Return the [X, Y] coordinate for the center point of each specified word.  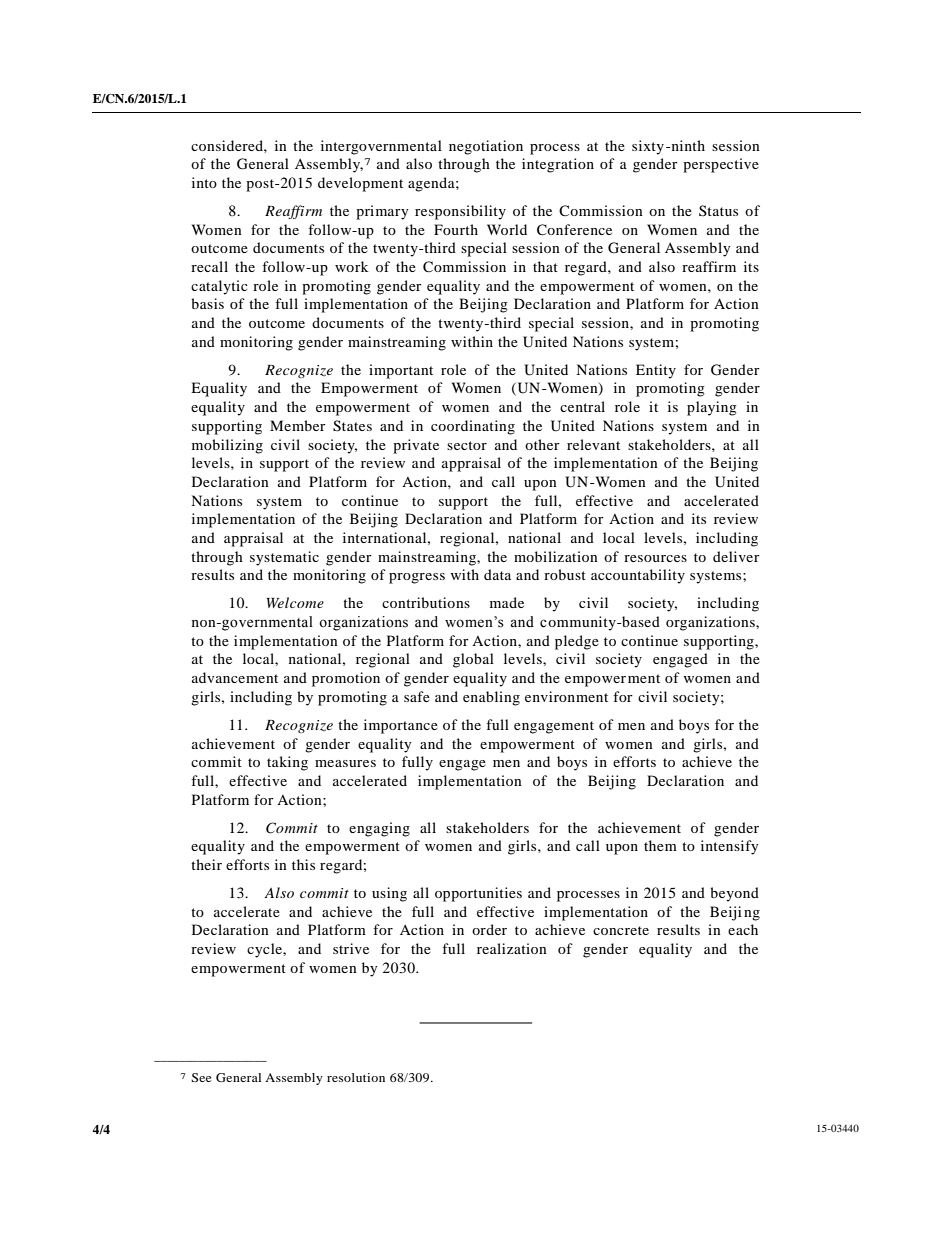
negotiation [486, 147]
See [201, 1077]
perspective [721, 165]
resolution [356, 1077]
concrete [621, 930]
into [204, 182]
